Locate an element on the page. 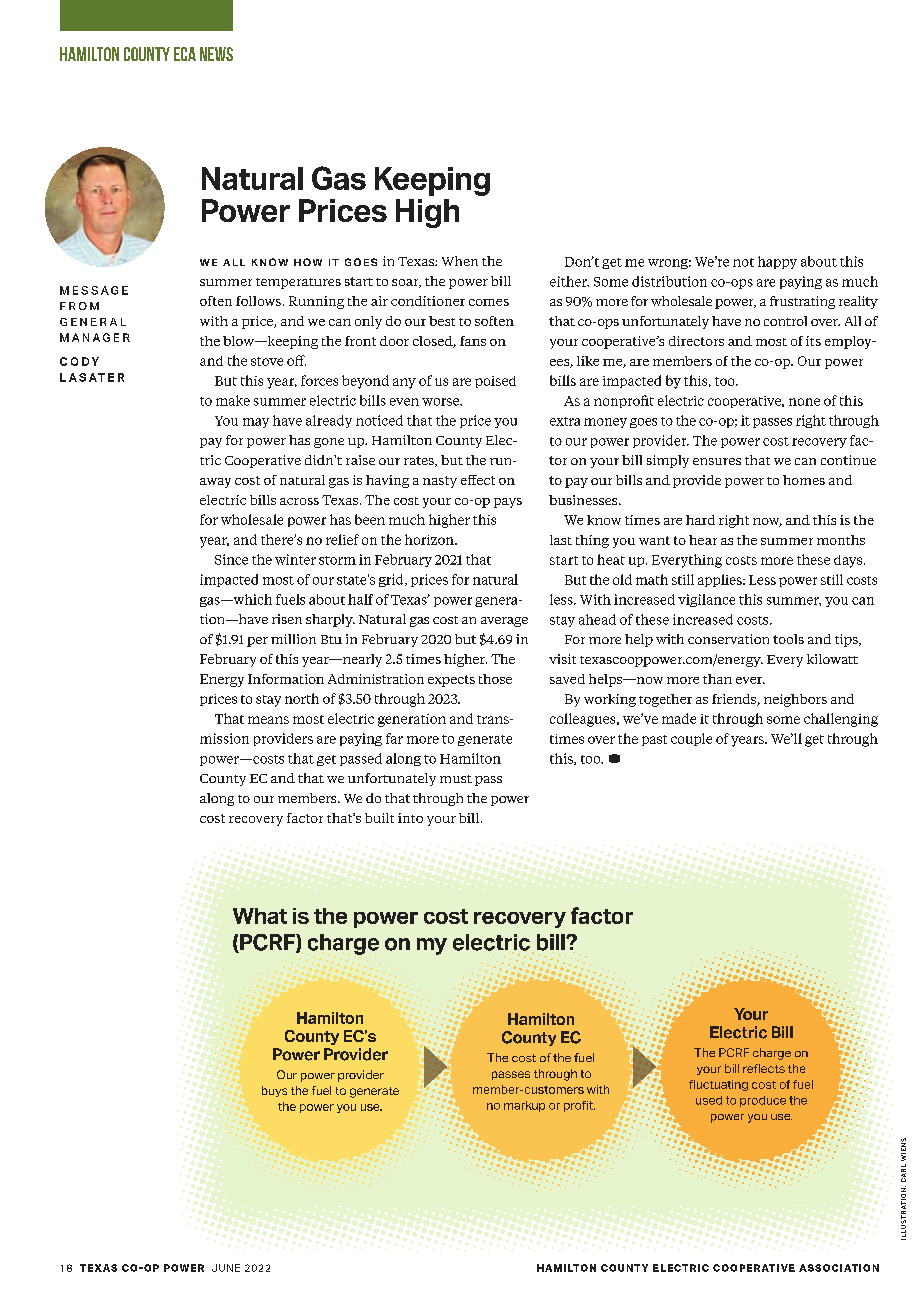 This document has height=1297, width=924. must is located at coordinates (456, 779).
